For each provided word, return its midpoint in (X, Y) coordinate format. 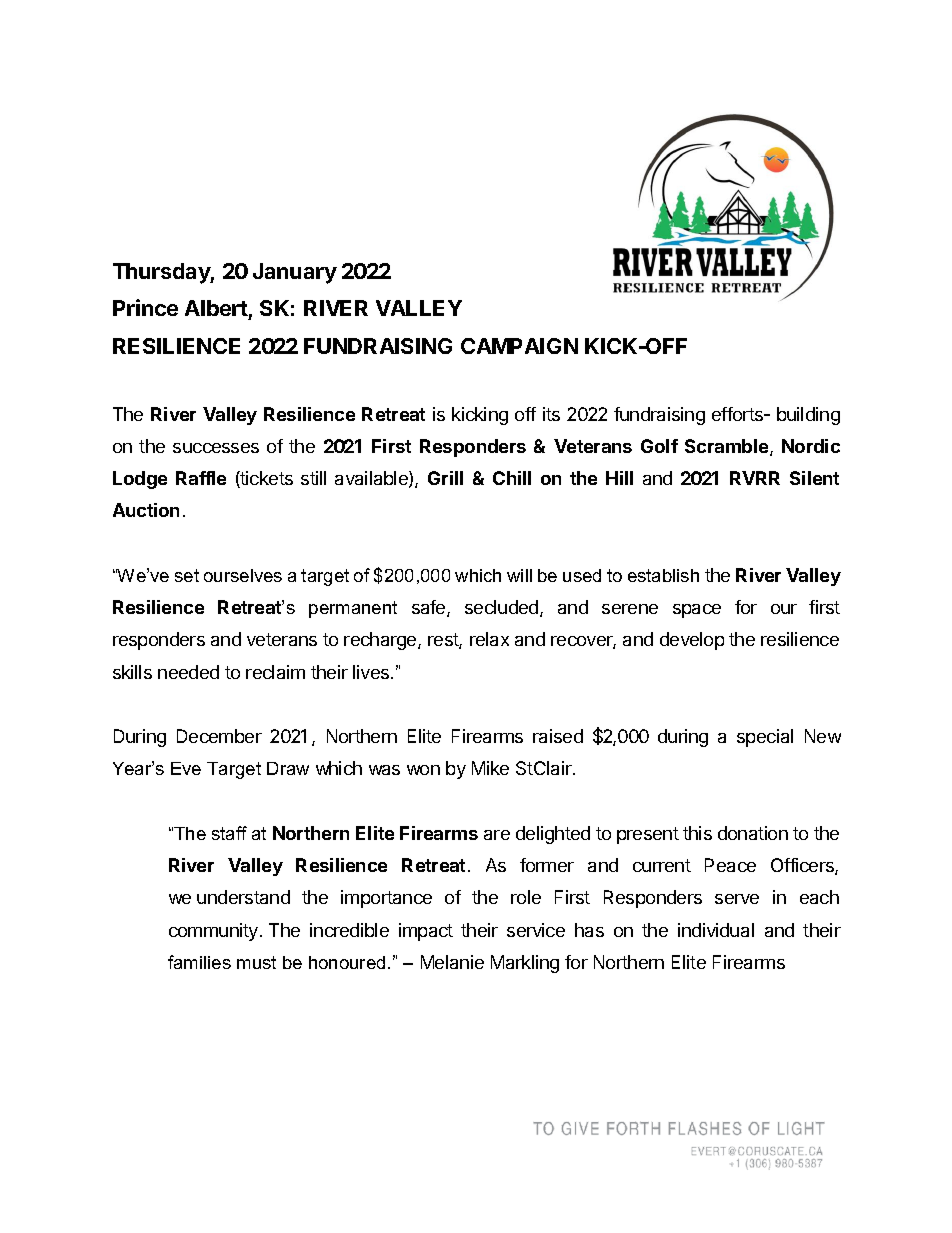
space (697, 611)
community (215, 932)
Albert (216, 308)
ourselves (243, 575)
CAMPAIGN (519, 346)
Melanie (452, 962)
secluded (503, 608)
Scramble (726, 446)
